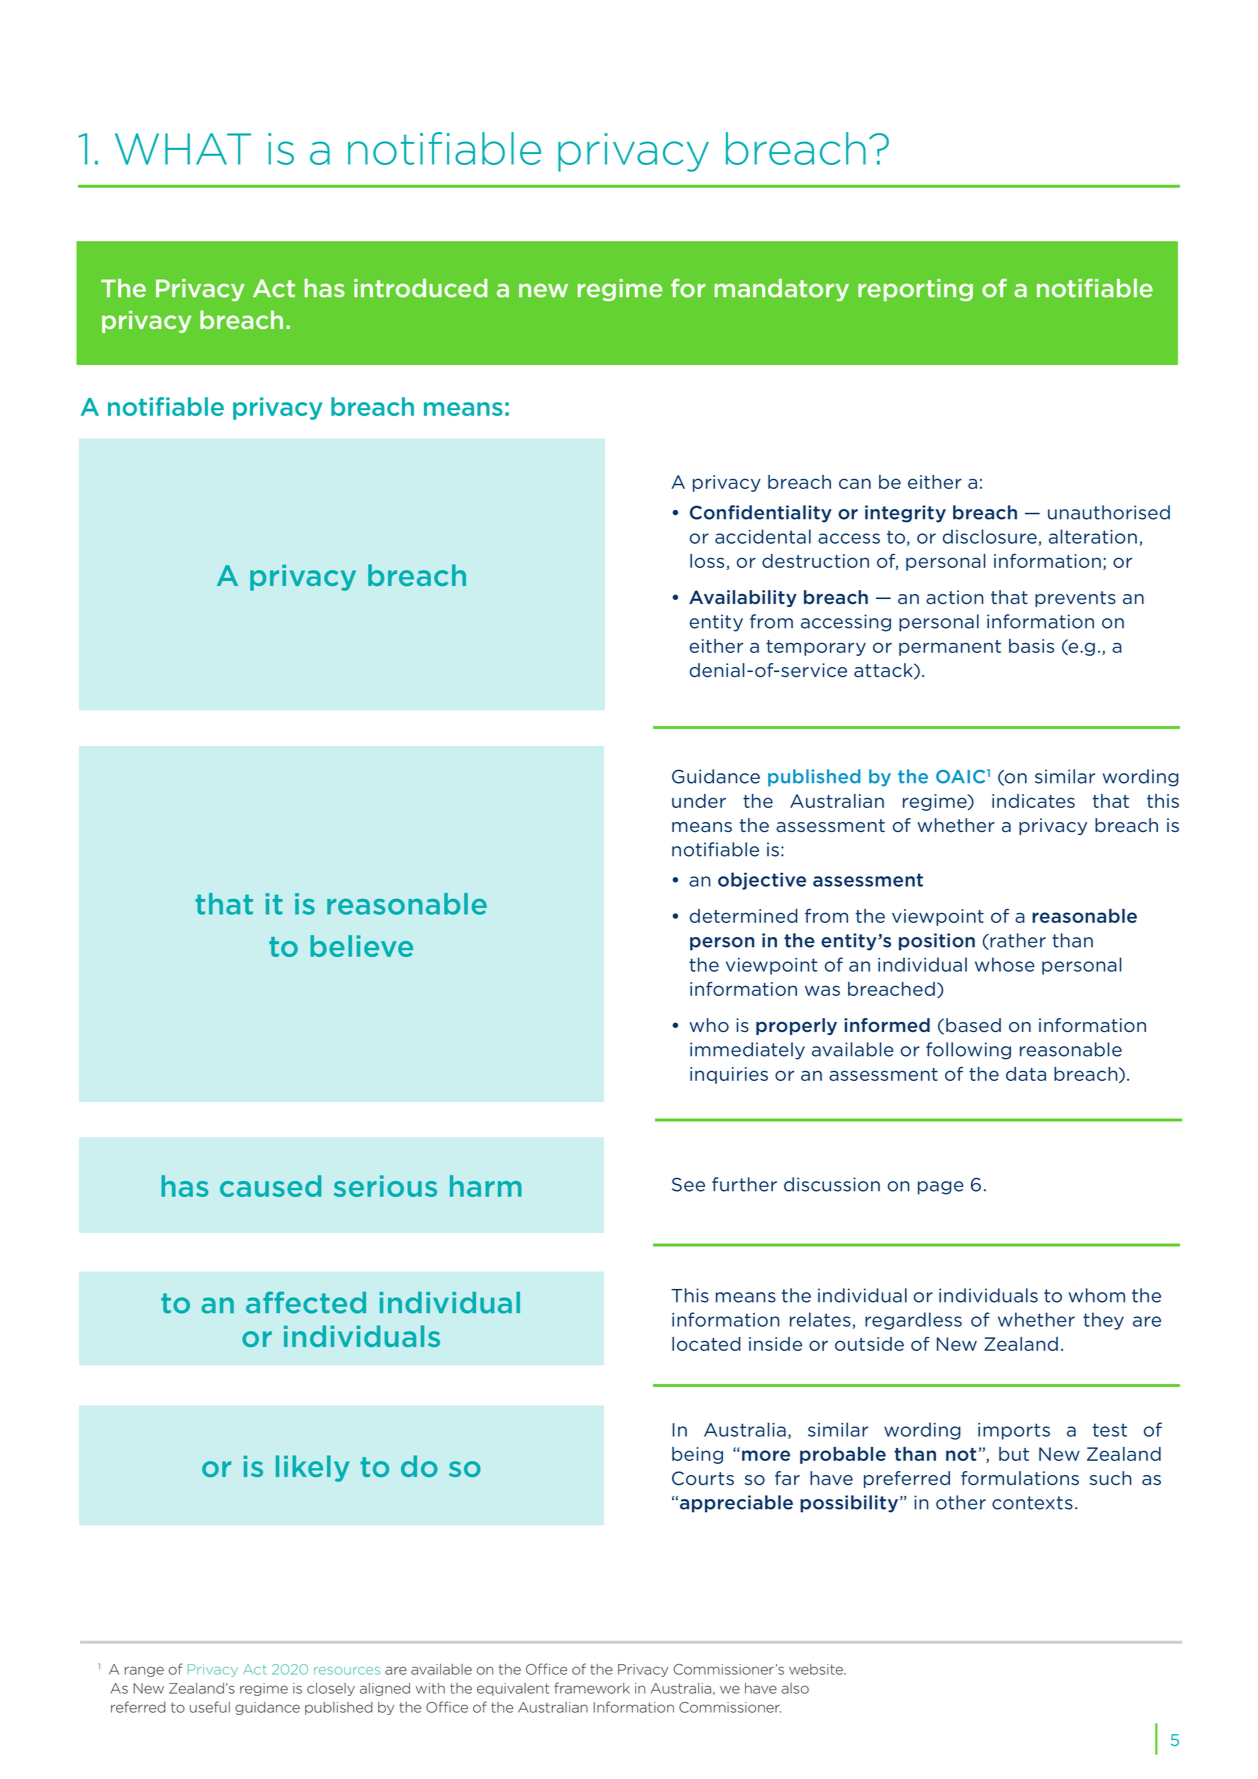 The height and width of the image is (1779, 1258). What do you see at coordinates (744, 916) in the image?
I see `determined` at bounding box center [744, 916].
